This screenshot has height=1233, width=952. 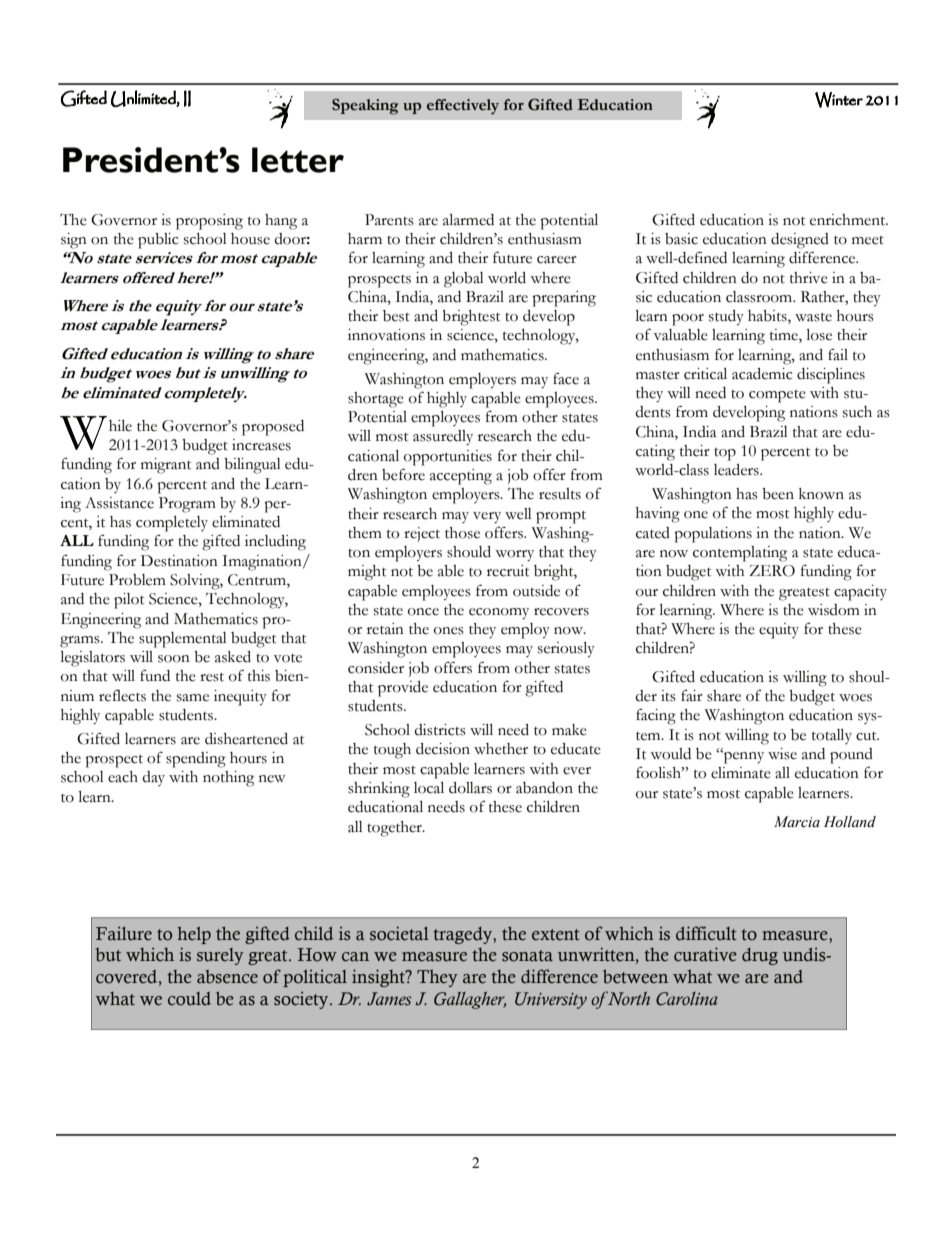 What do you see at coordinates (227, 977) in the screenshot?
I see `absence` at bounding box center [227, 977].
